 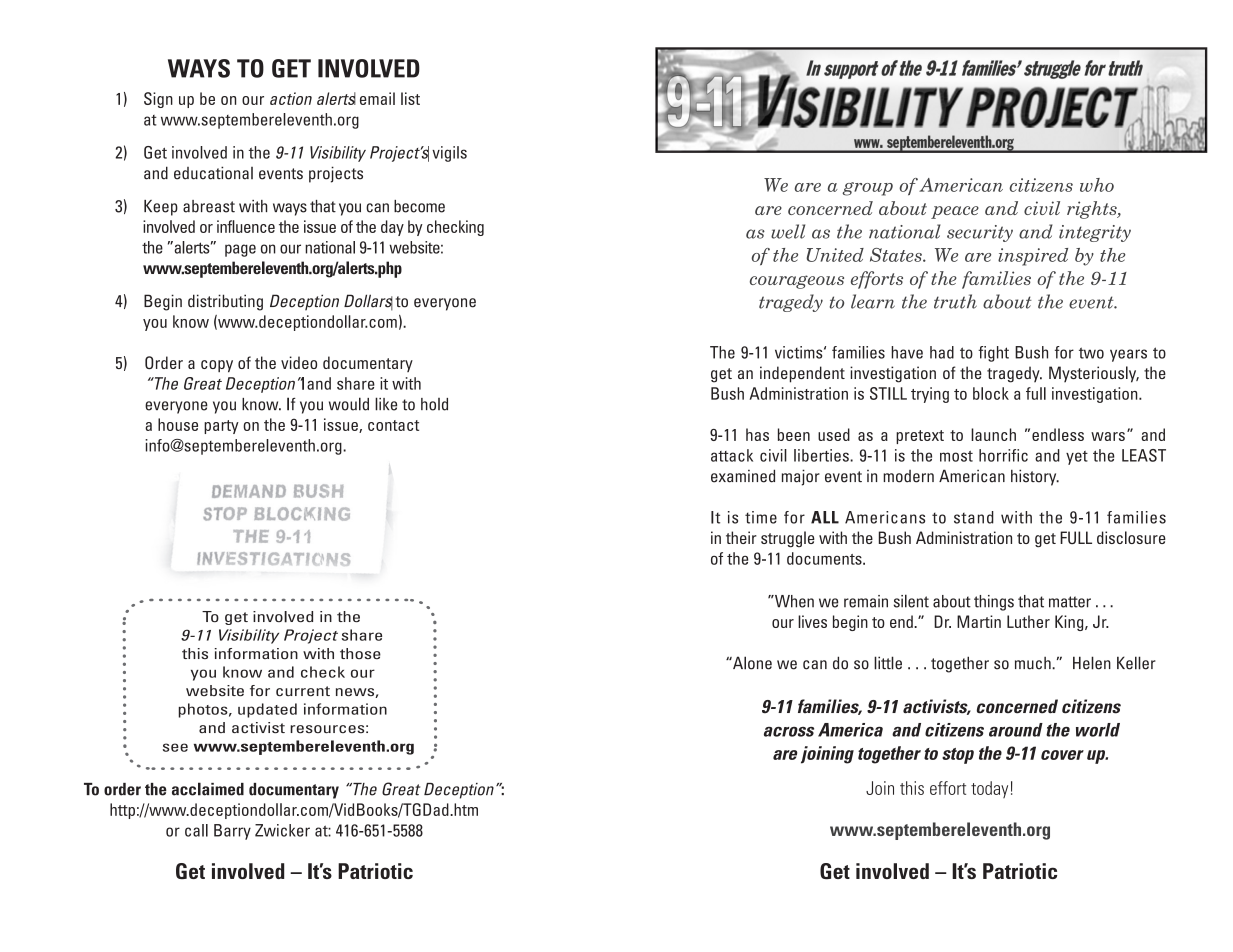 I want to click on distributing, so click(x=225, y=302).
